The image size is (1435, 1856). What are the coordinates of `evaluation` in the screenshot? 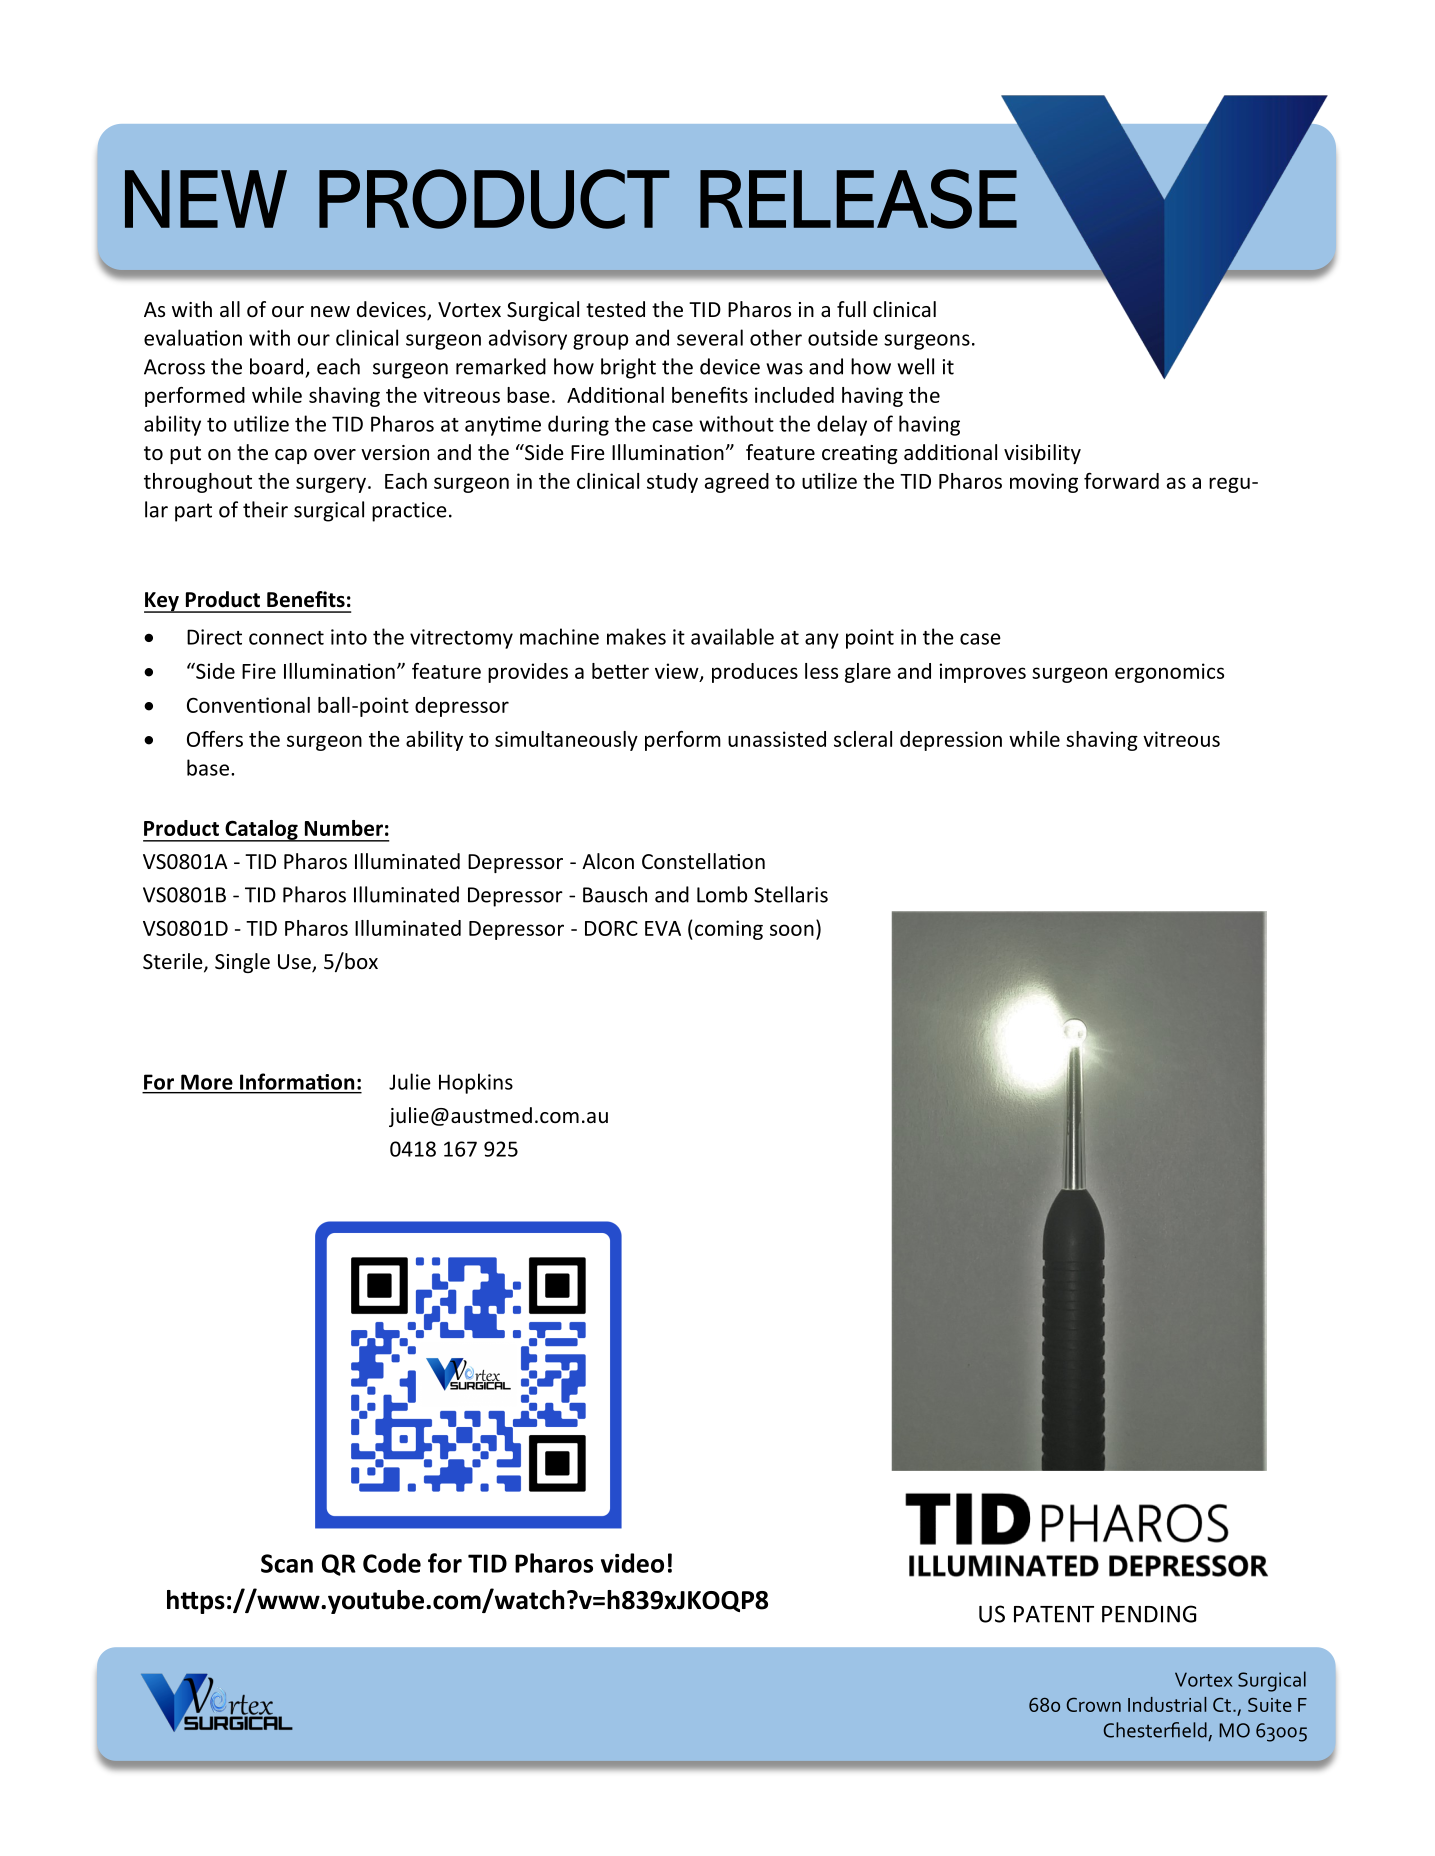 It's located at (193, 337).
